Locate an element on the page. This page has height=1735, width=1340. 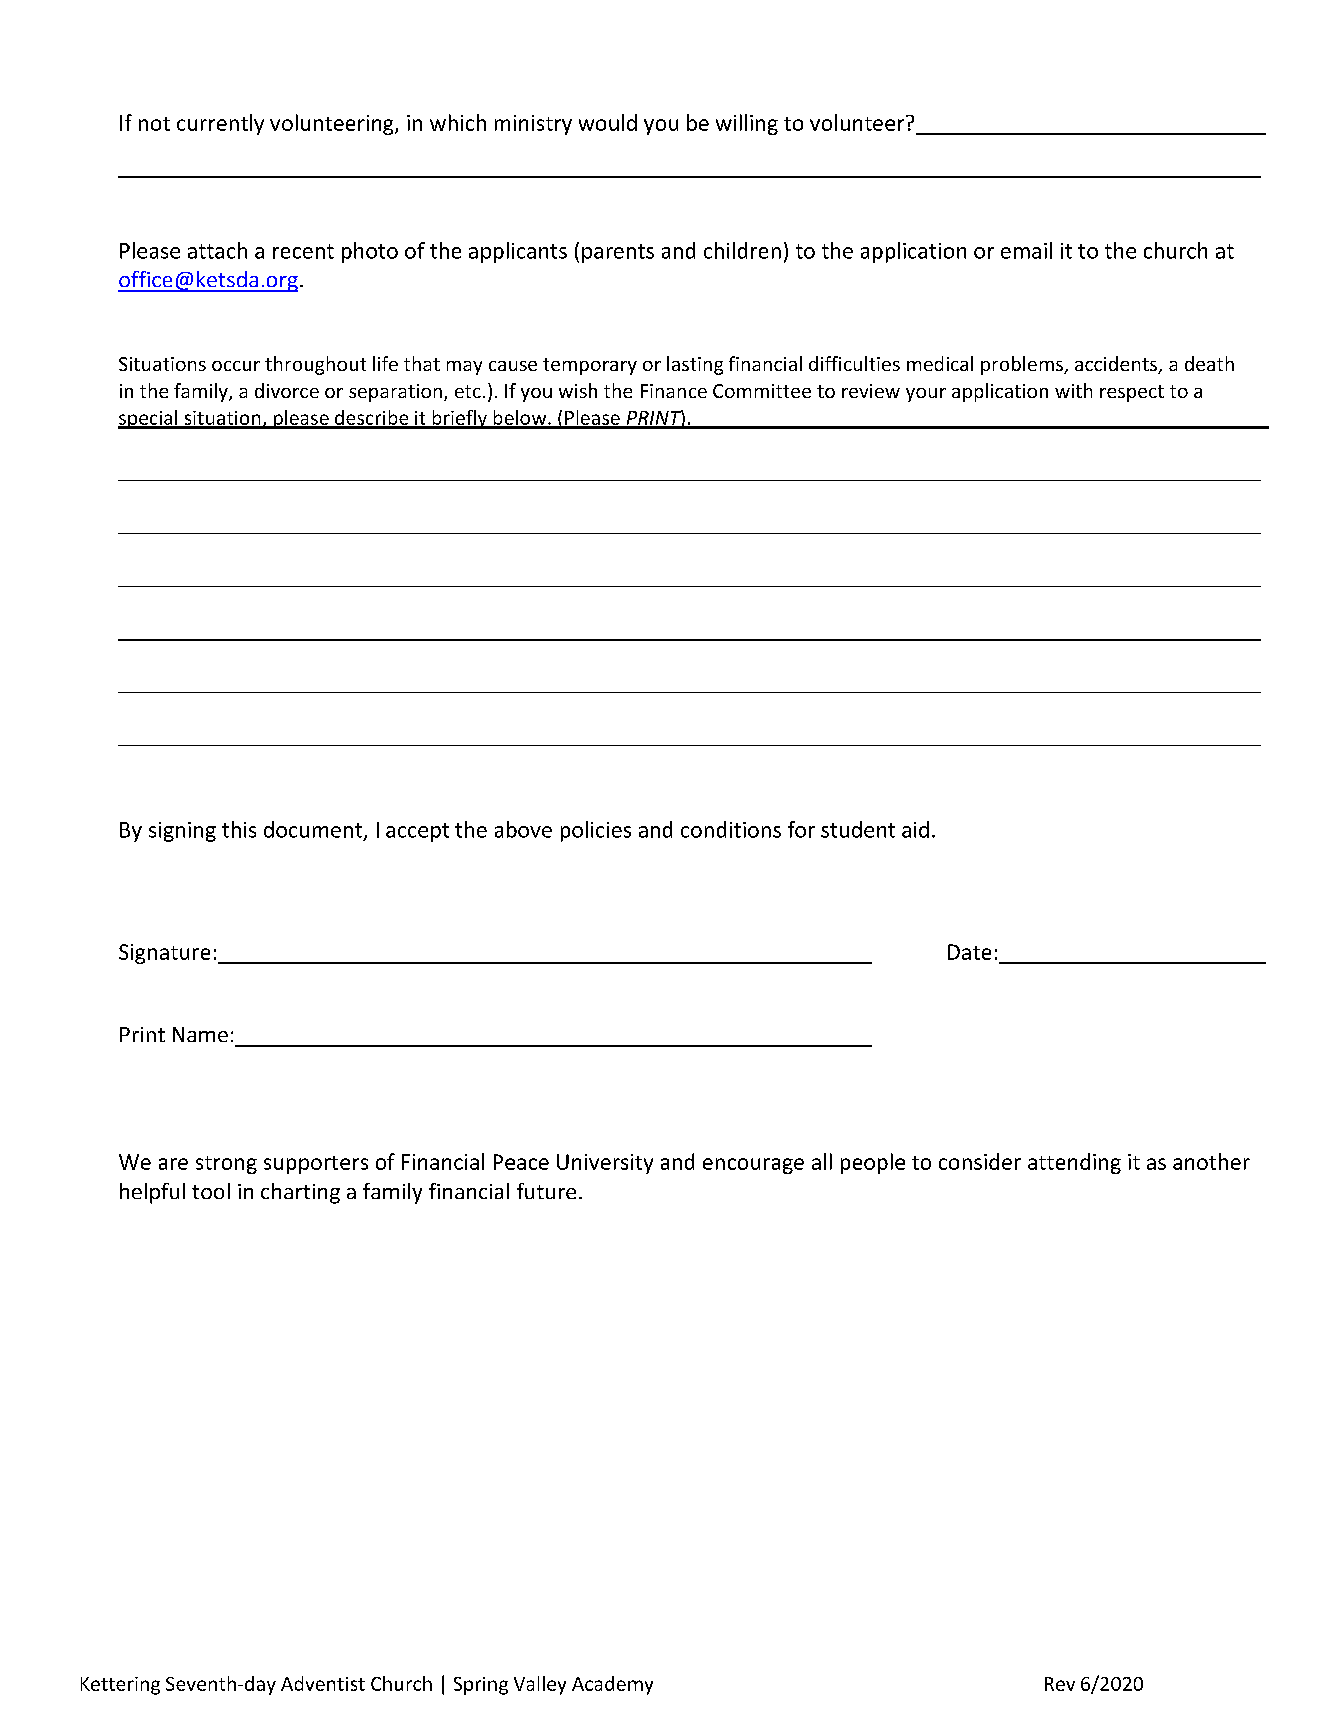
conditions is located at coordinates (731, 829).
